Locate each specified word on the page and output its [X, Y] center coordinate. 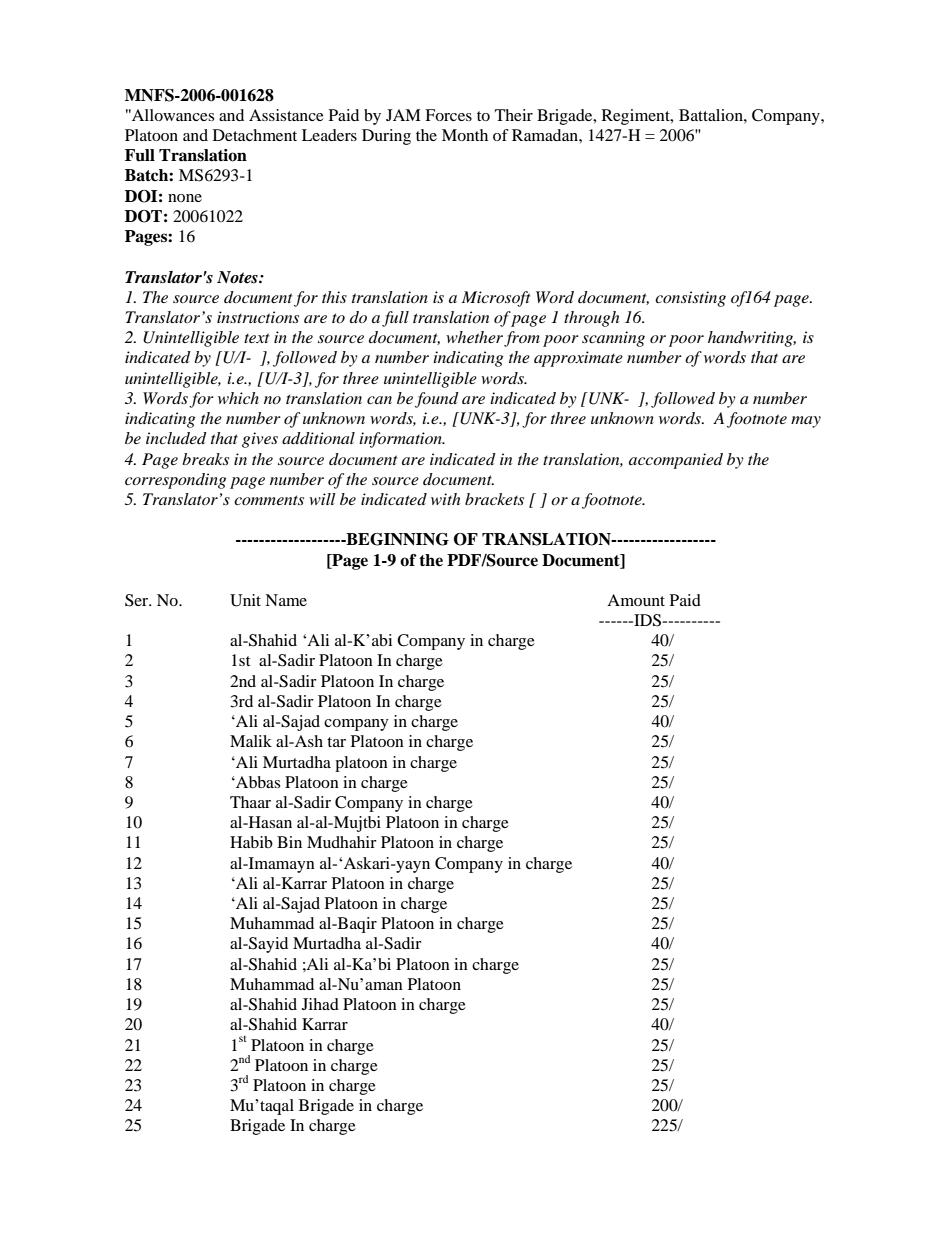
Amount [636, 600]
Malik [251, 741]
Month [465, 135]
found [437, 400]
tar [336, 742]
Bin [289, 842]
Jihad [320, 1004]
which [238, 398]
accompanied [676, 461]
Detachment [255, 135]
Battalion [712, 115]
